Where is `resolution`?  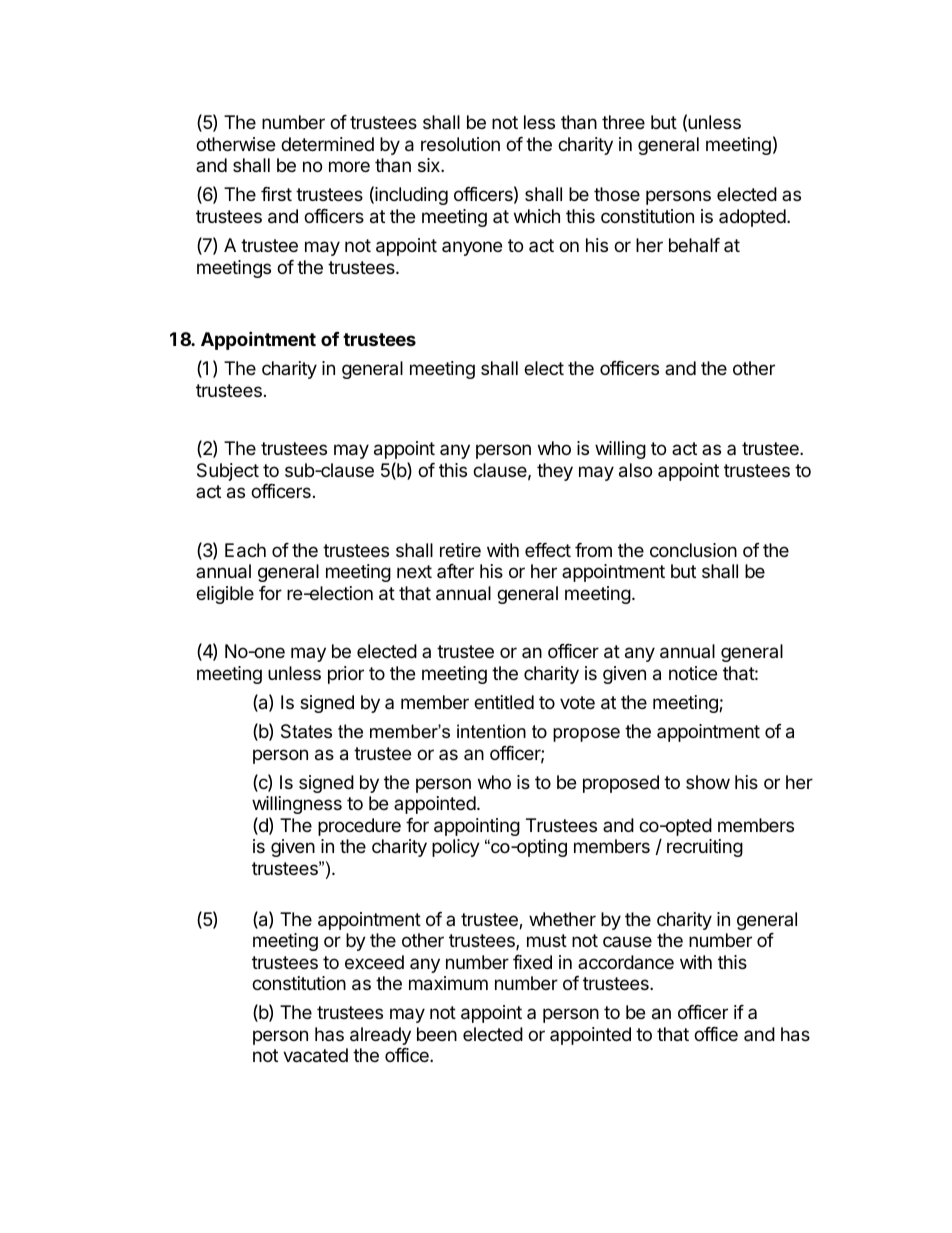
resolution is located at coordinates (460, 144).
